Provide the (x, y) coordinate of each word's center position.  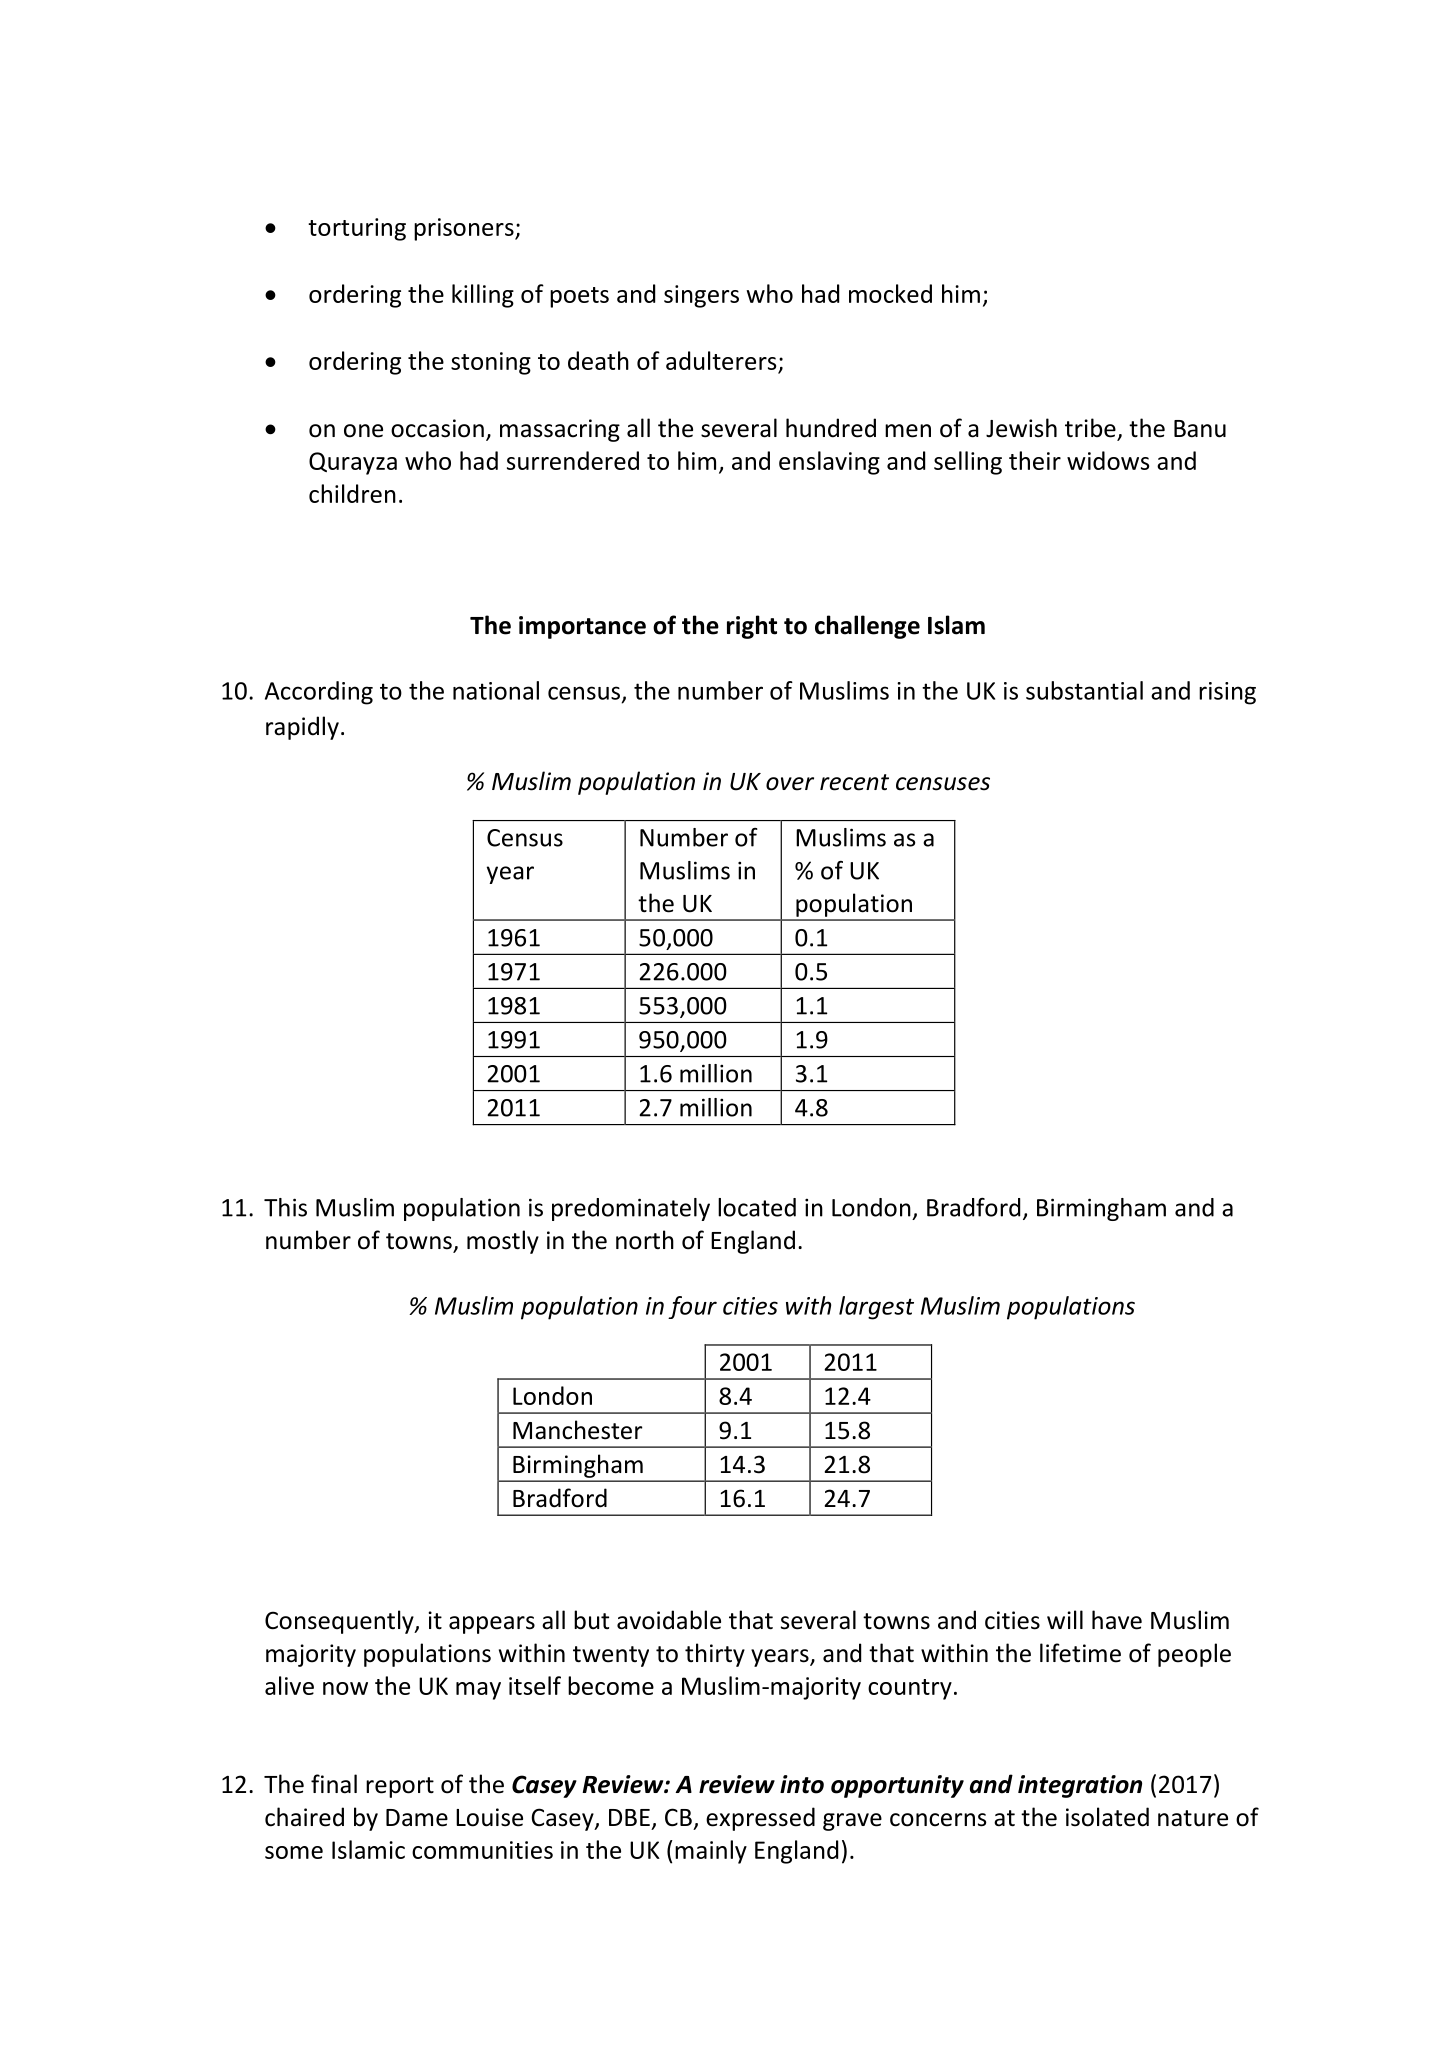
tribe (1091, 429)
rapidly (302, 728)
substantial (1084, 690)
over (790, 784)
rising (1227, 693)
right (752, 627)
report (400, 1787)
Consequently (340, 1622)
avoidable (669, 1620)
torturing (357, 229)
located (757, 1207)
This (285, 1207)
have (1117, 1620)
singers (701, 296)
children (352, 493)
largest (876, 1308)
